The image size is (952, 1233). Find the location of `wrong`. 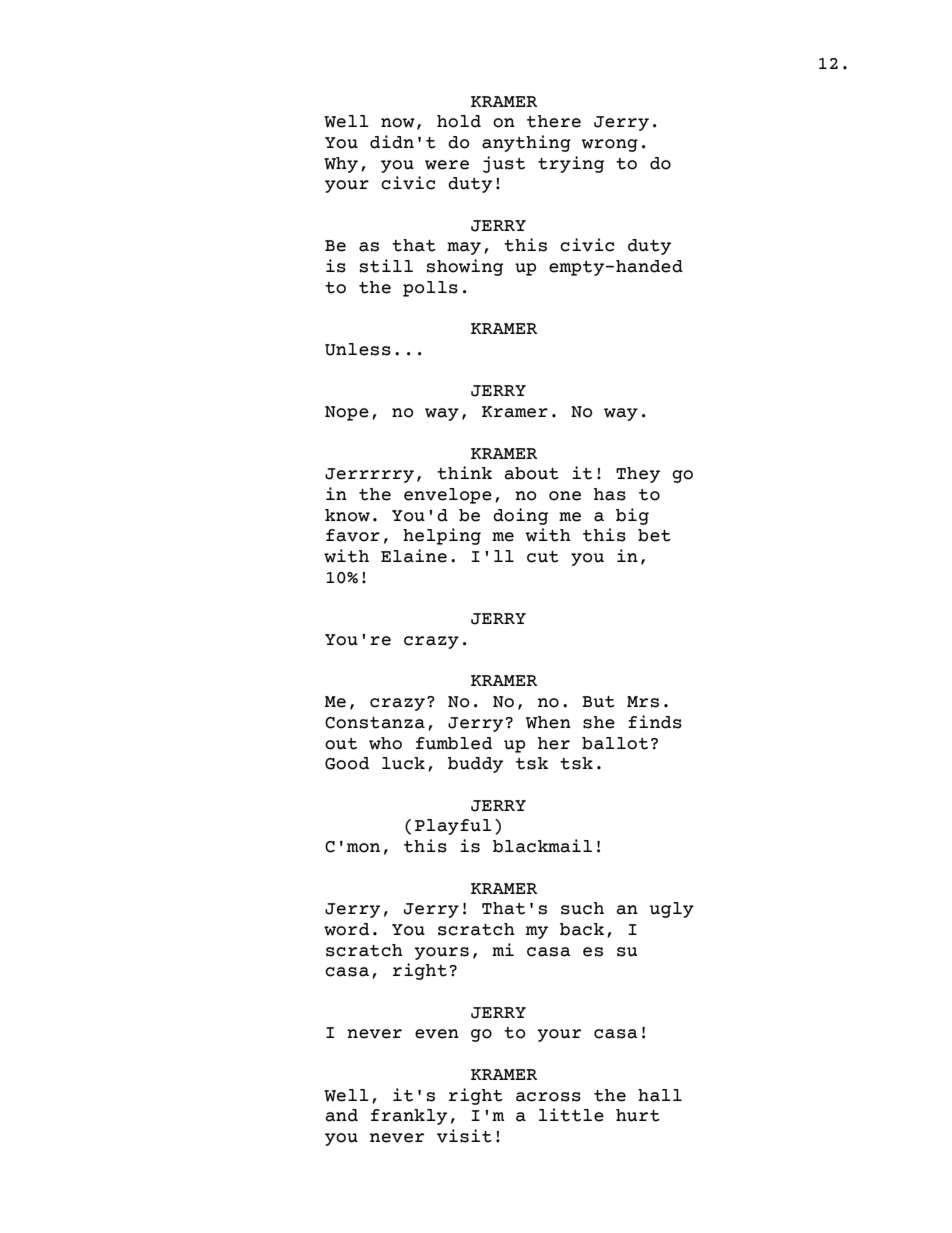

wrong is located at coordinates (610, 145).
